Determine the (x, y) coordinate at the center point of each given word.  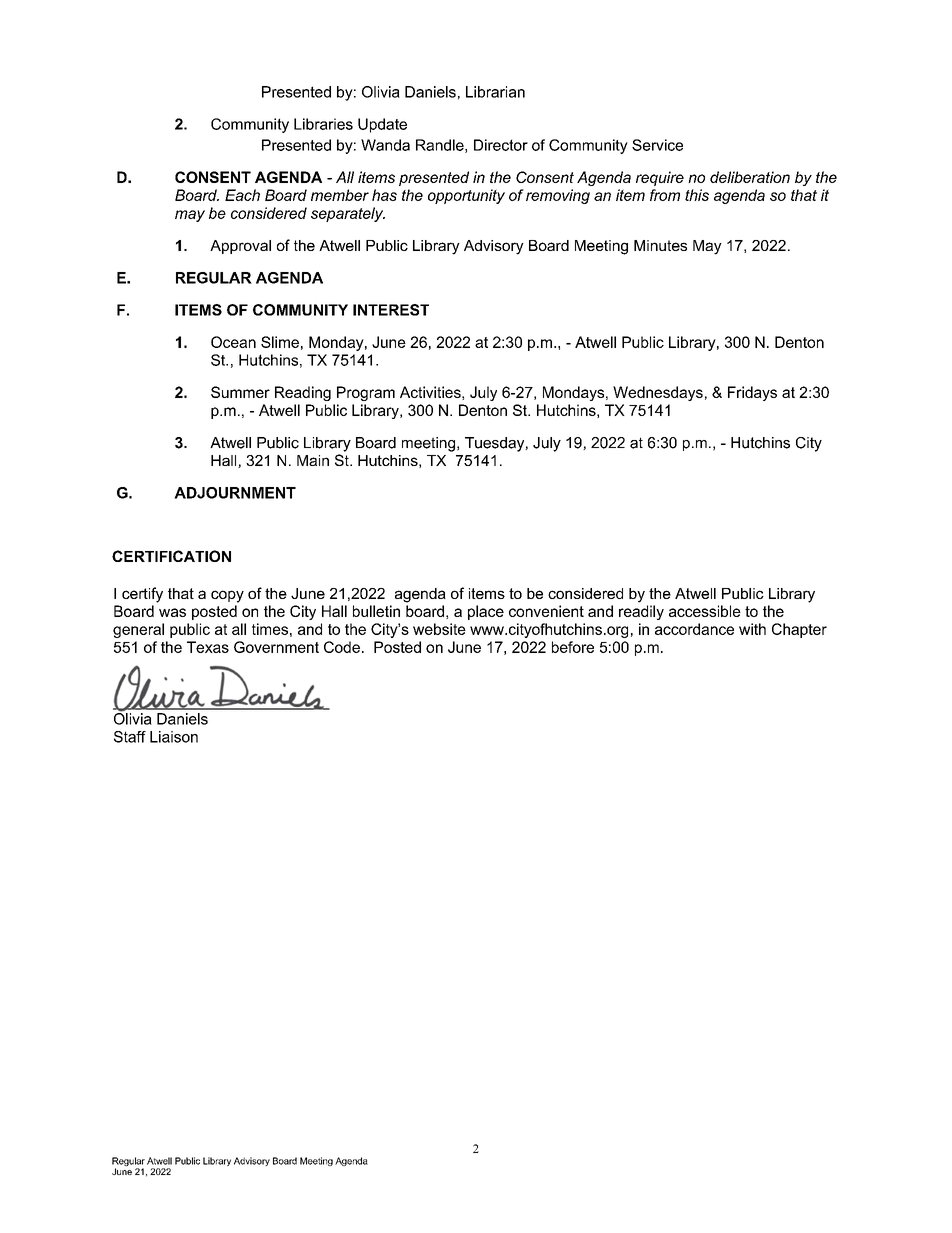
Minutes (660, 245)
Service (657, 145)
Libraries (323, 124)
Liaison (174, 737)
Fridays (752, 393)
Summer (240, 392)
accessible (705, 611)
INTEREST (391, 310)
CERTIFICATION (171, 556)
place (486, 612)
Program (366, 393)
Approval (240, 247)
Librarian (495, 92)
